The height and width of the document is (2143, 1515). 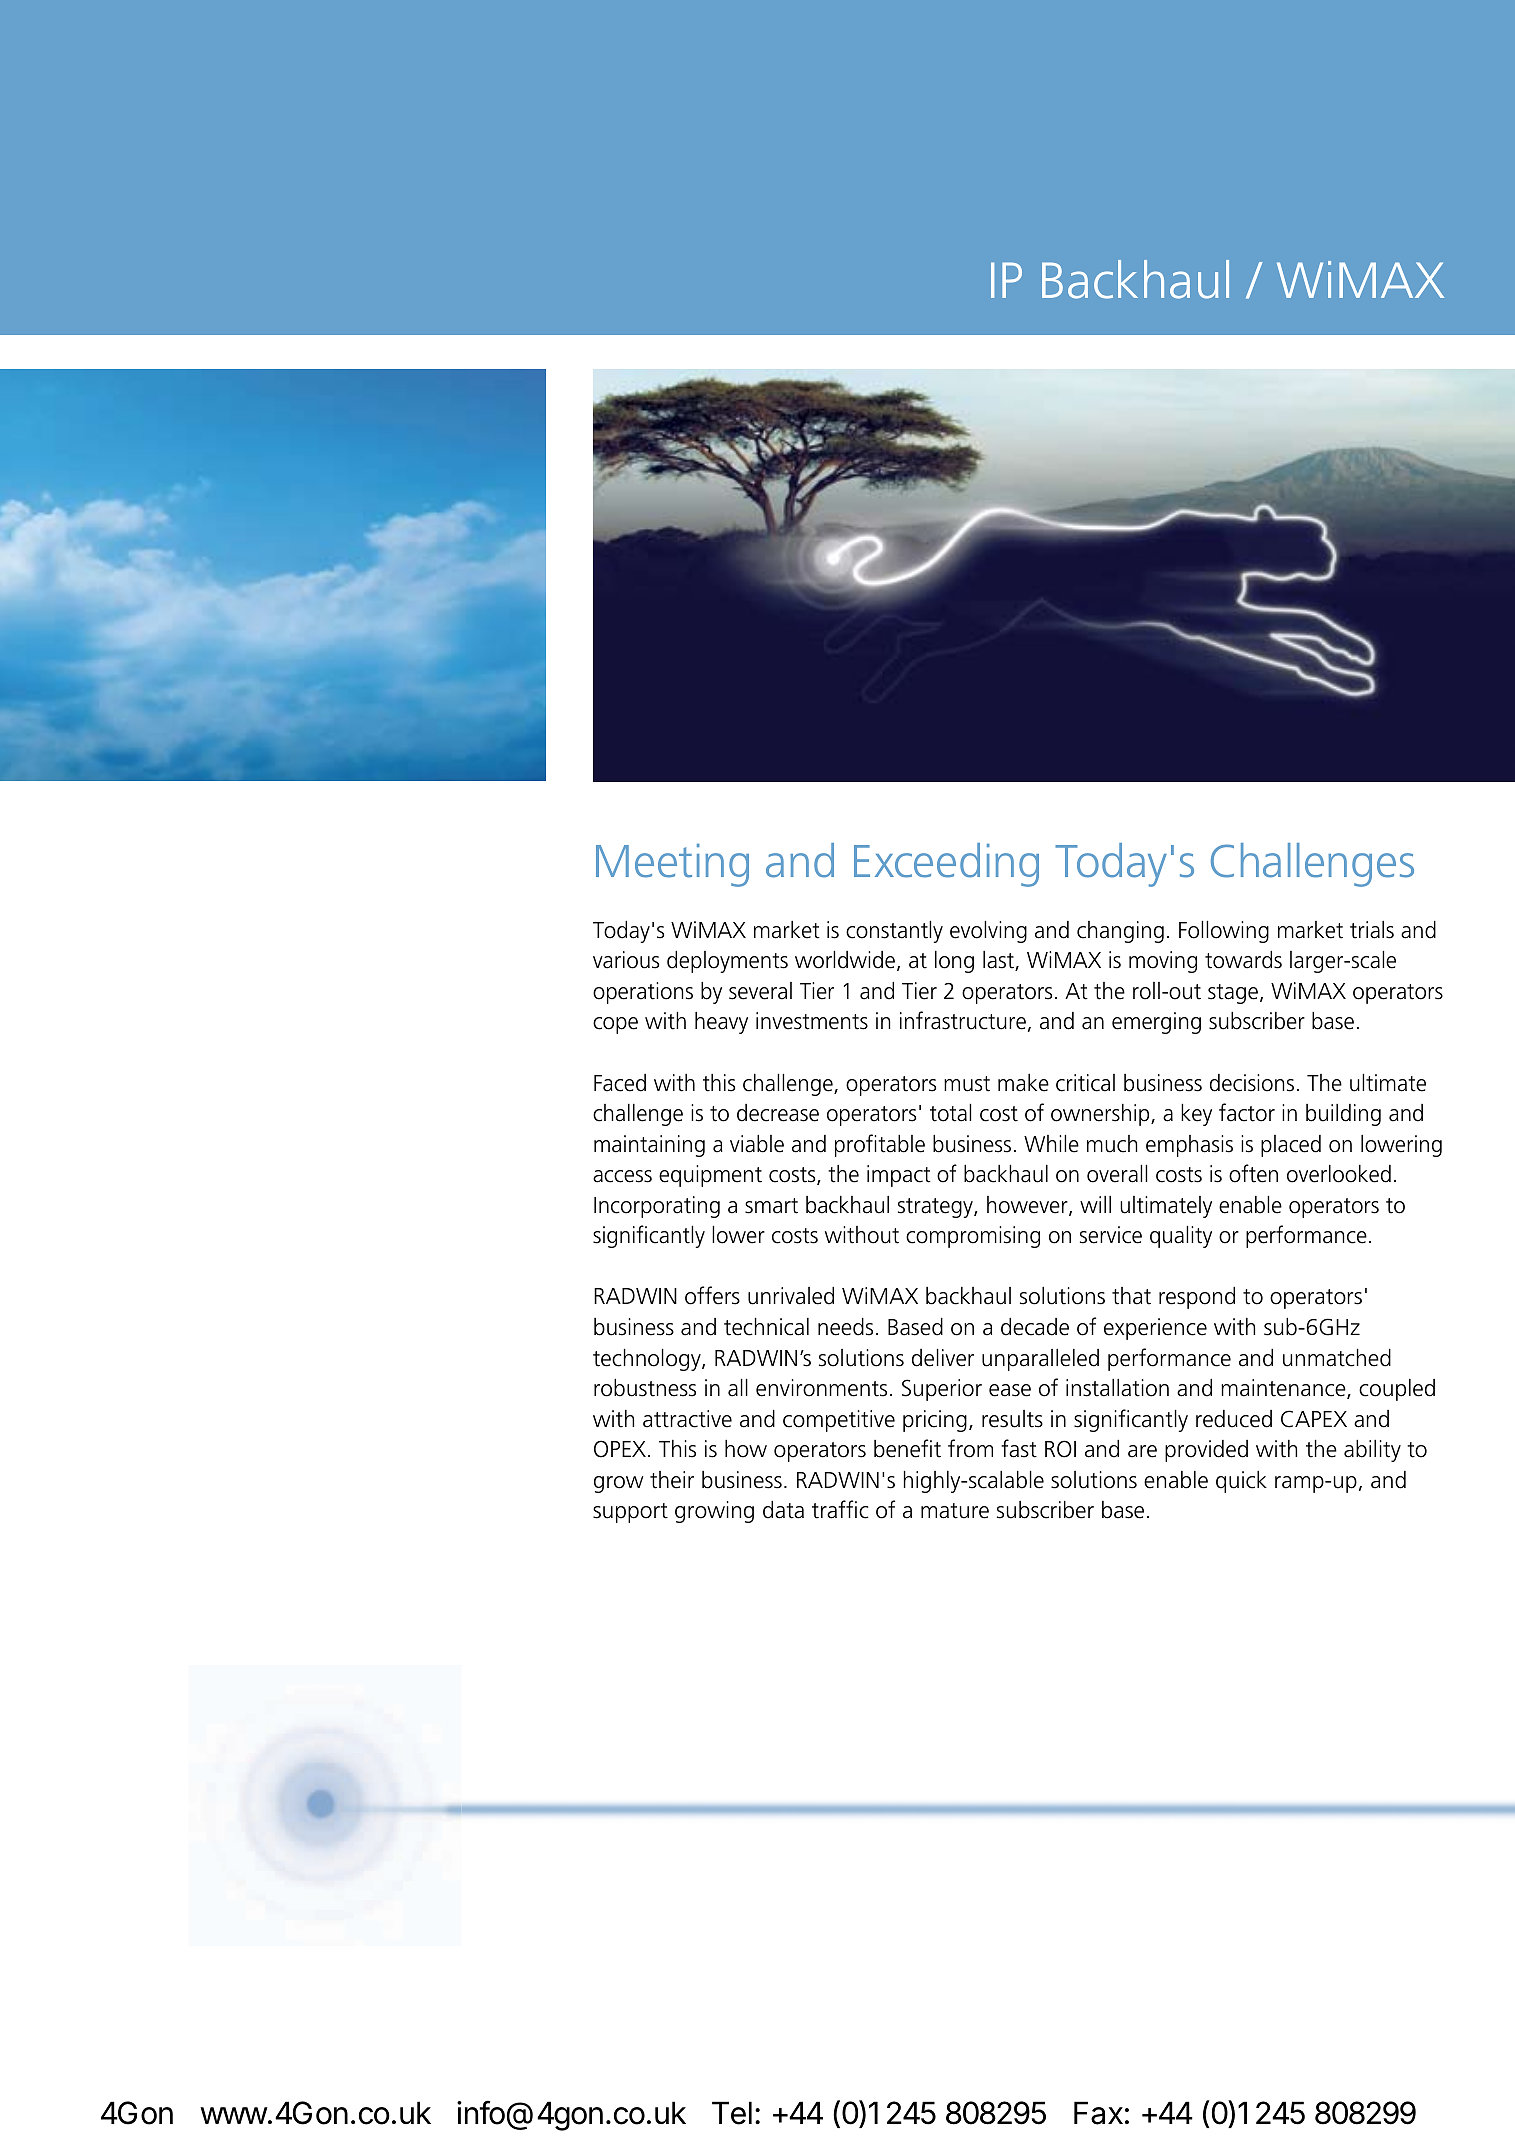 What do you see at coordinates (1019, 1448) in the document?
I see `fast` at bounding box center [1019, 1448].
